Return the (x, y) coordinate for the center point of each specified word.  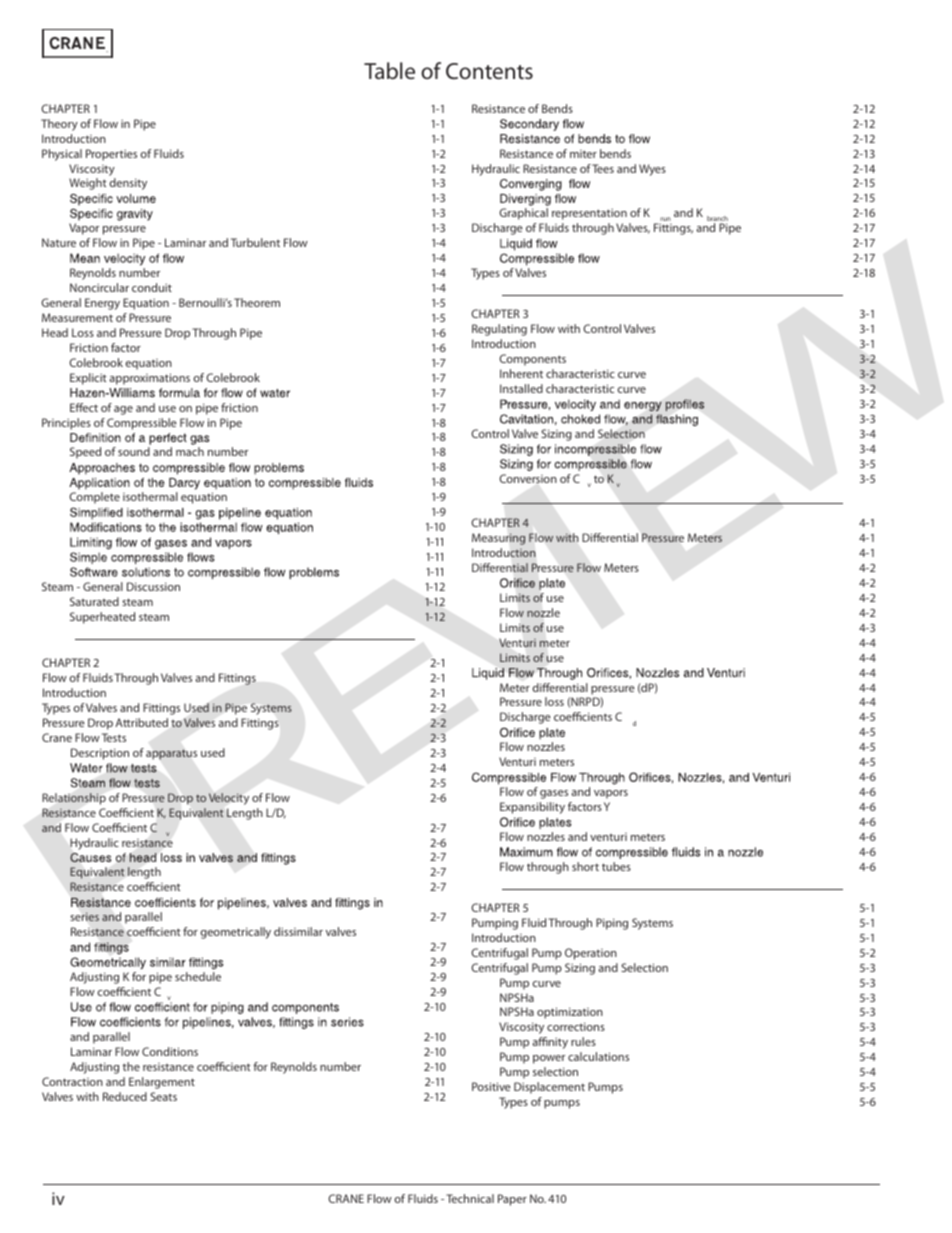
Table (389, 70)
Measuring (499, 539)
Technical (470, 1198)
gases (554, 794)
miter (583, 154)
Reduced (125, 1096)
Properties (111, 155)
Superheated (102, 618)
